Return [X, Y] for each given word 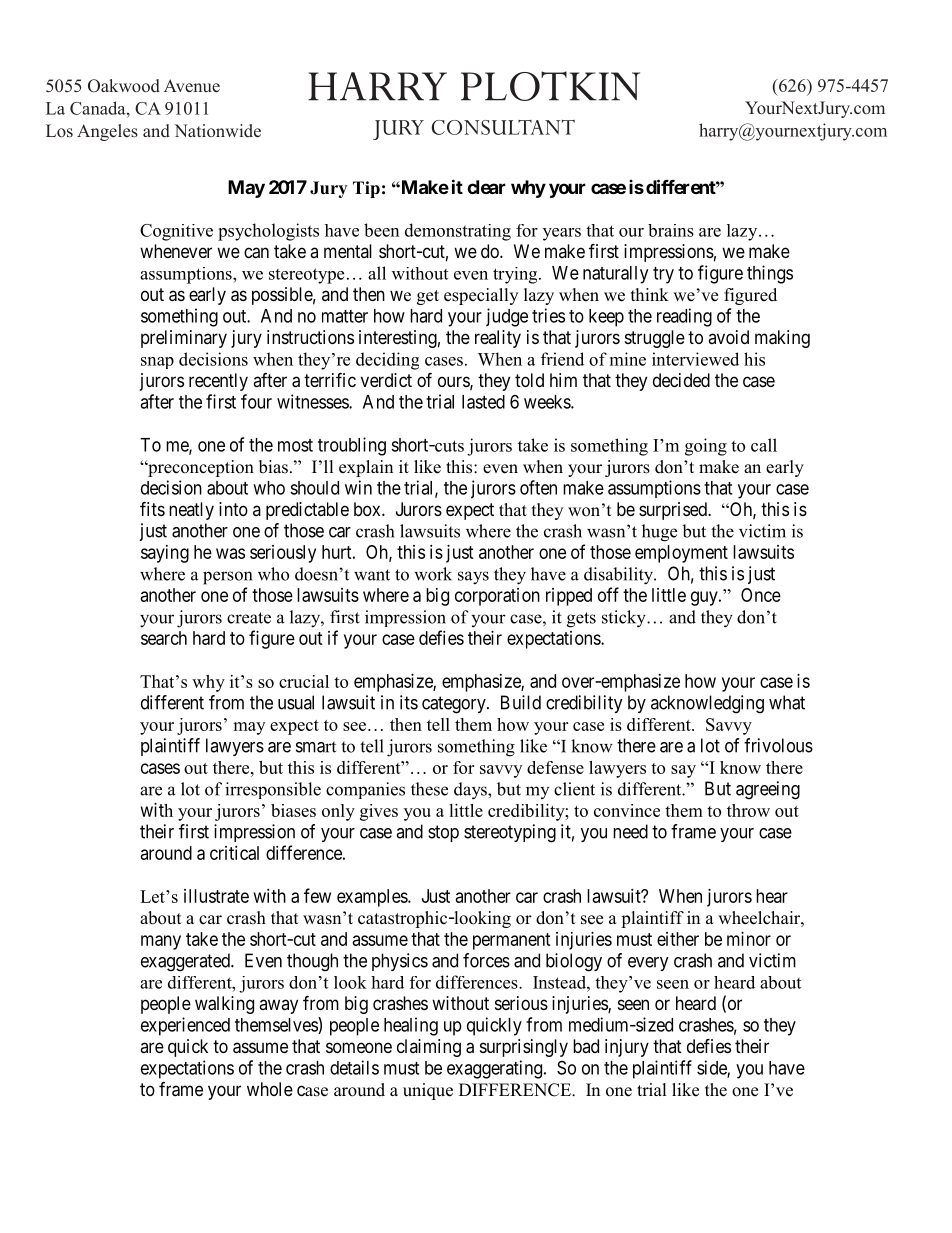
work [433, 574]
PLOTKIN [550, 86]
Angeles [107, 132]
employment [681, 554]
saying [165, 554]
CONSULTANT [503, 127]
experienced [185, 1026]
